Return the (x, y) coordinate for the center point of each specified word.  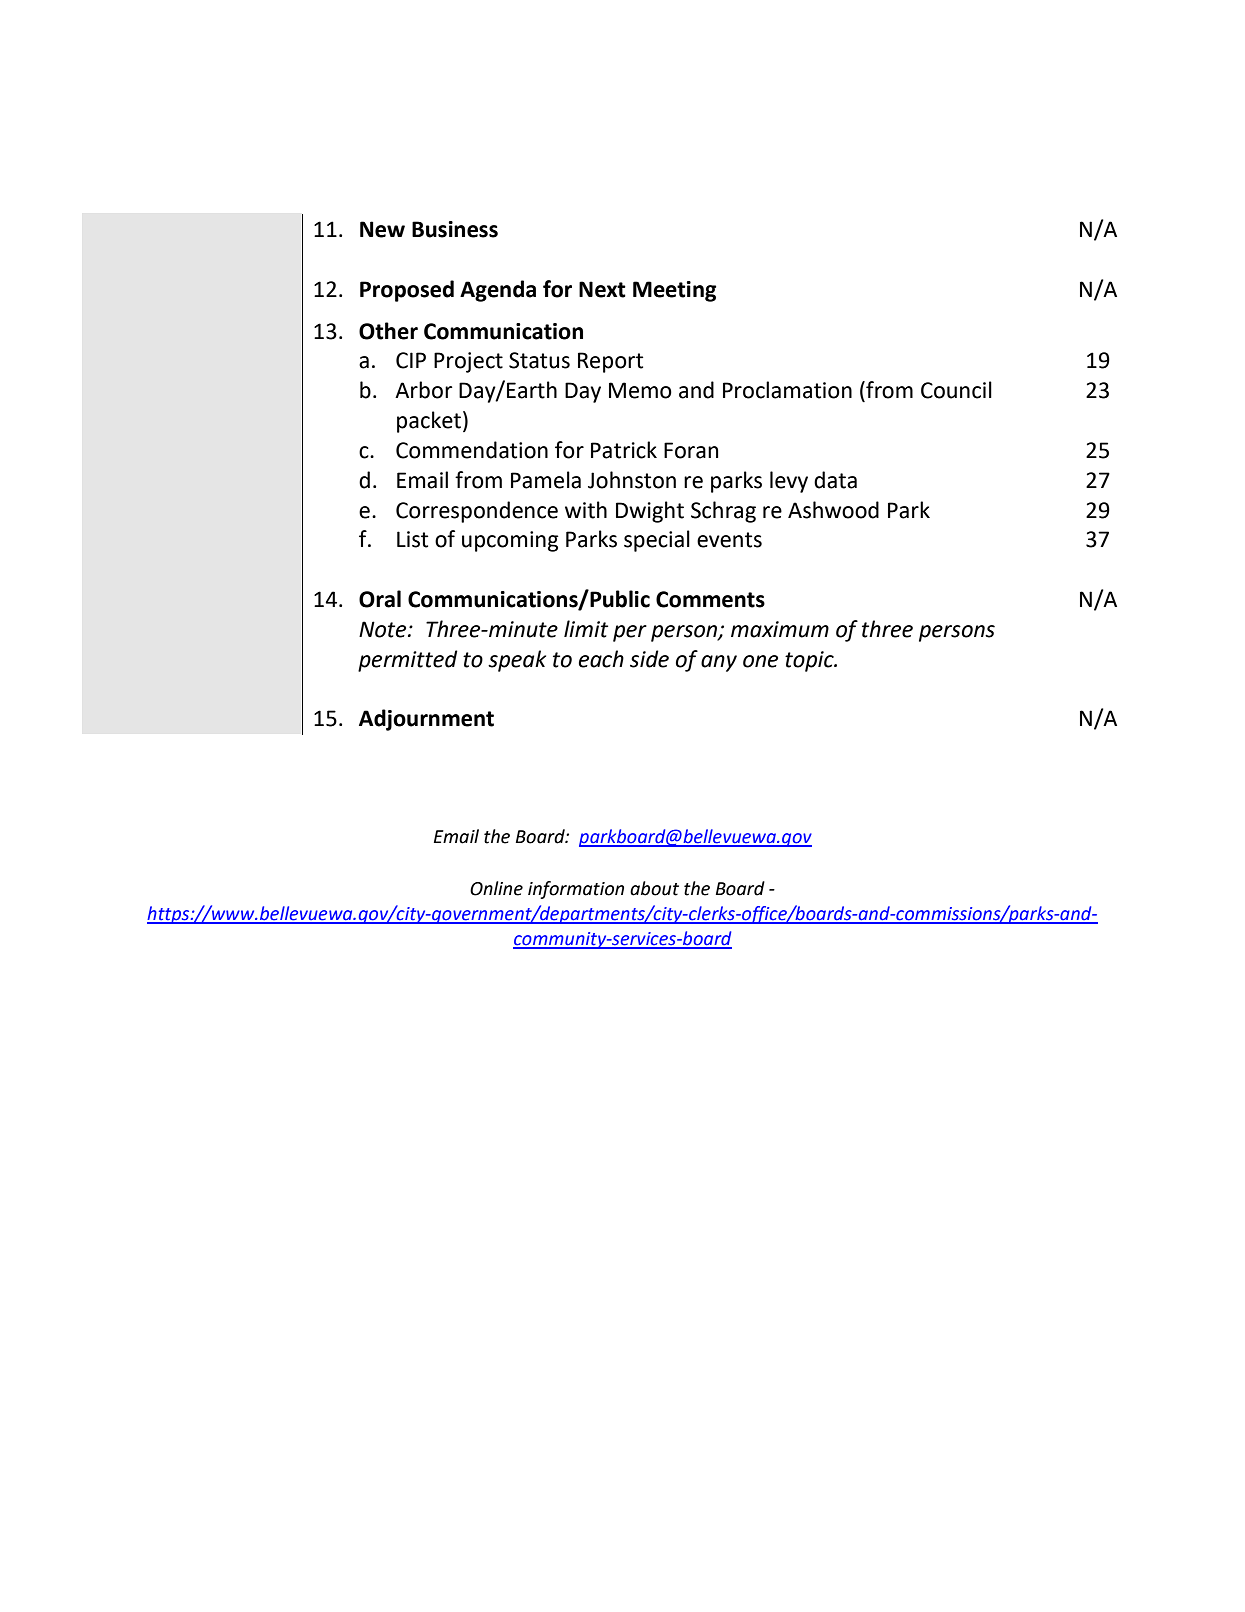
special (657, 541)
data (835, 480)
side (649, 659)
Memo (640, 390)
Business (455, 229)
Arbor (424, 390)
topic (810, 661)
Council (956, 390)
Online (496, 888)
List (412, 539)
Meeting (674, 291)
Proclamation (787, 390)
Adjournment (426, 720)
